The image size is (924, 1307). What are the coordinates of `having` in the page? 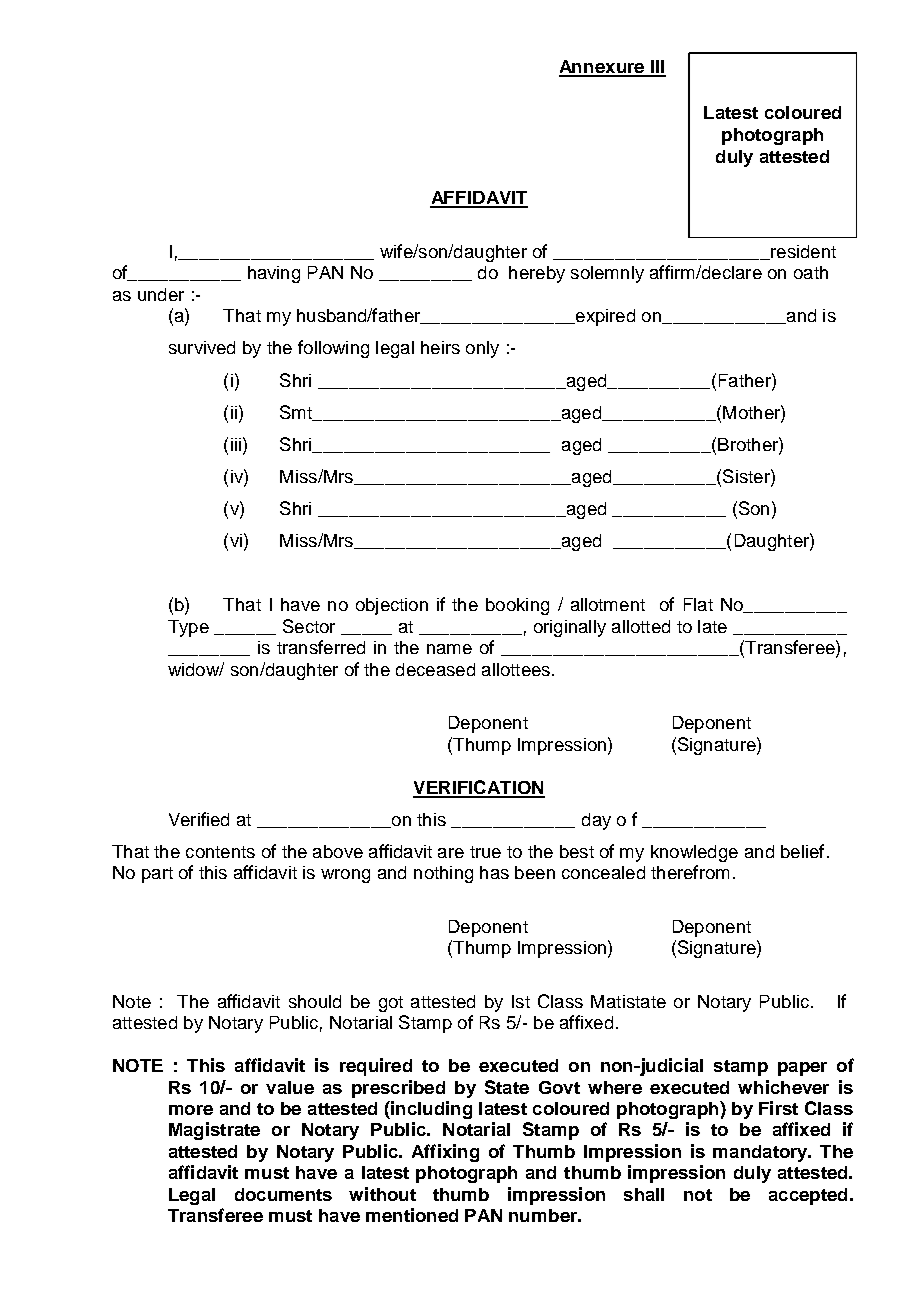 It's located at (274, 274).
